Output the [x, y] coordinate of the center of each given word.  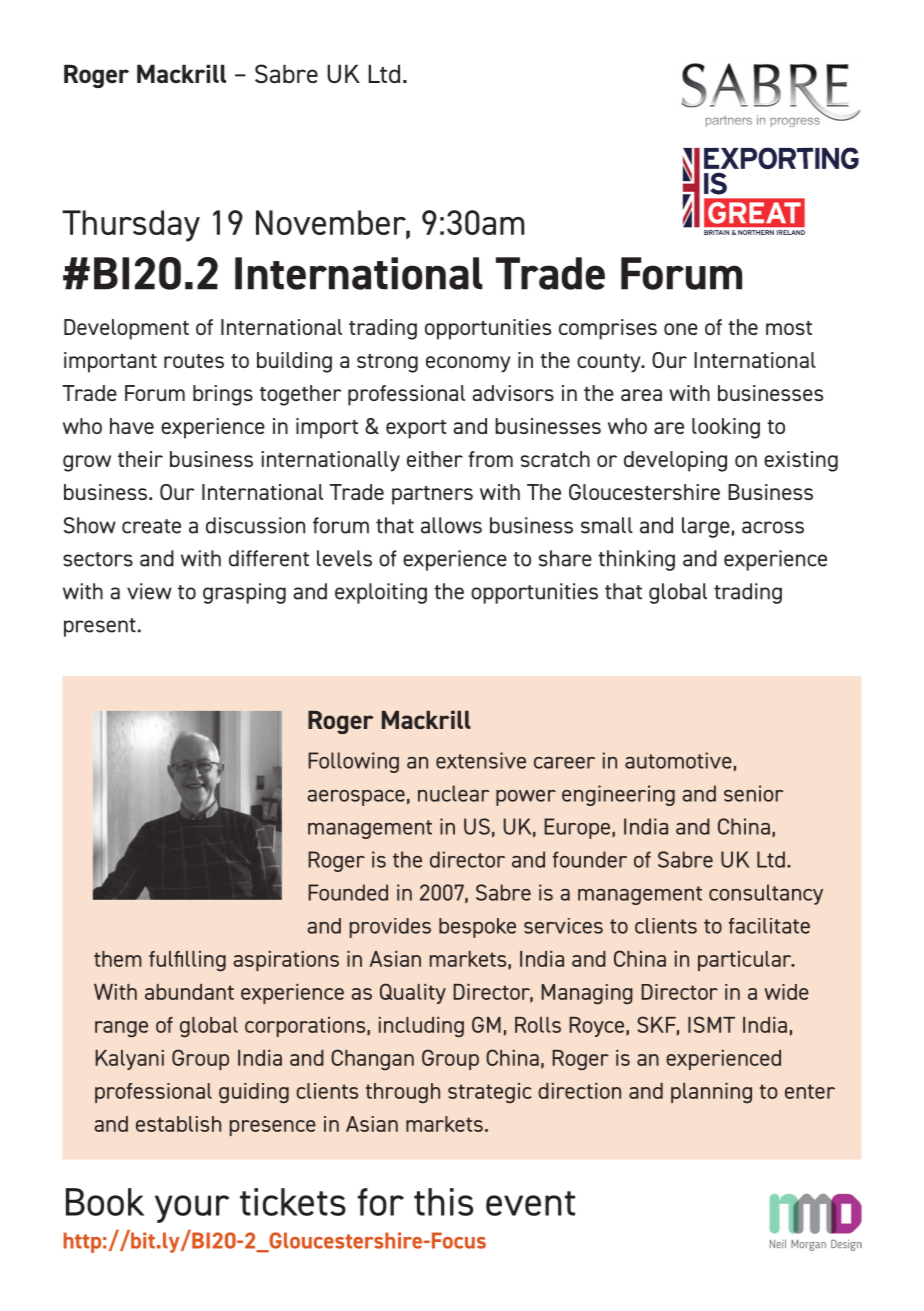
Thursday [131, 226]
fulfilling [187, 961]
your [192, 1209]
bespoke [477, 928]
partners [432, 495]
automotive [678, 760]
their [140, 459]
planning [711, 1093]
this [443, 1202]
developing [675, 461]
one [681, 329]
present [100, 627]
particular [746, 961]
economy [468, 364]
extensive [481, 760]
